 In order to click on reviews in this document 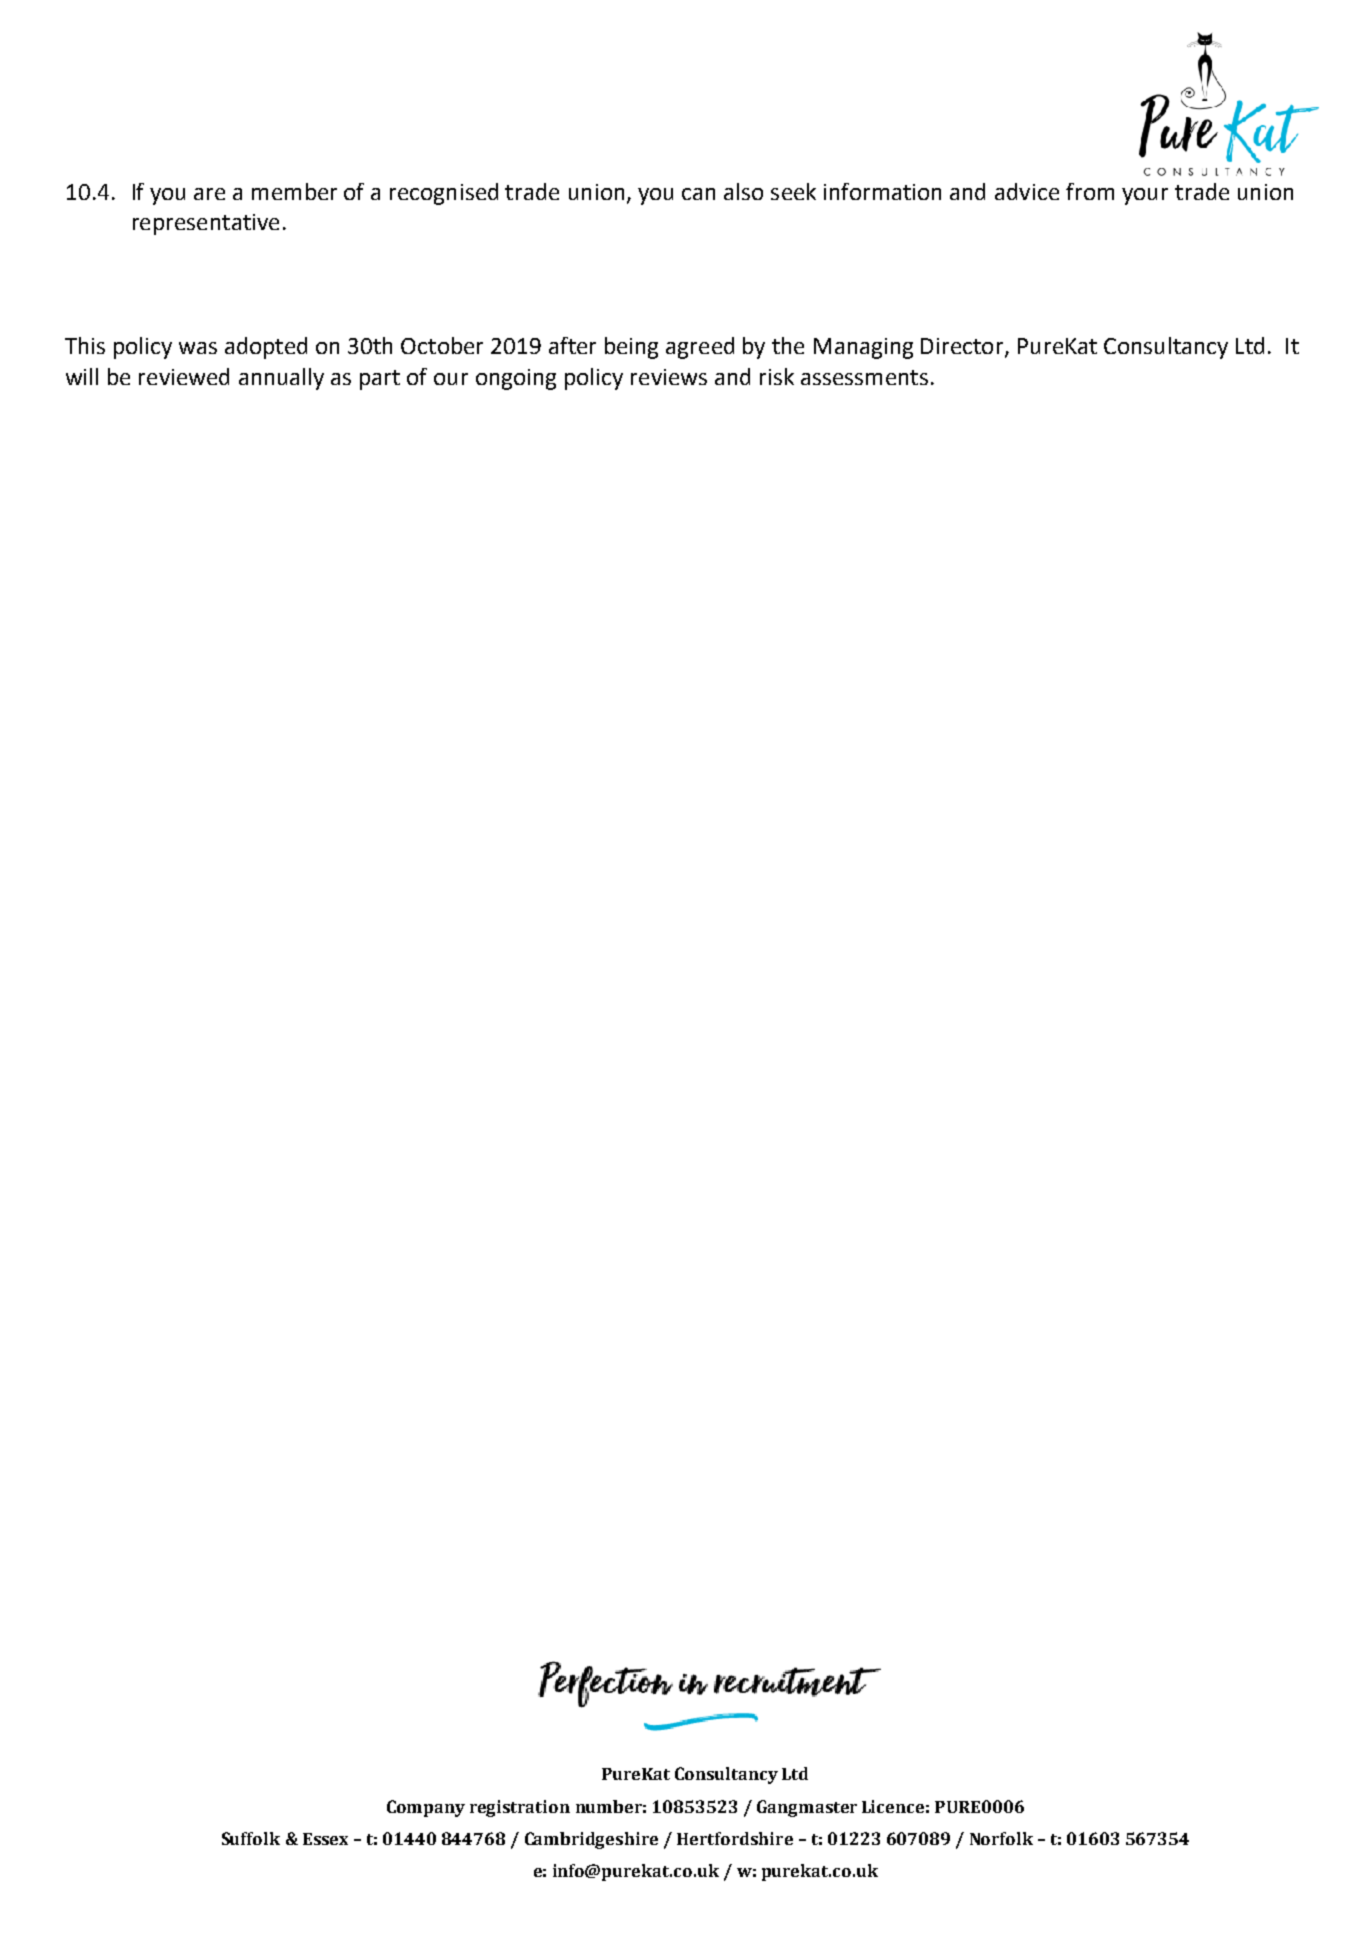, I will do `click(669, 377)`.
